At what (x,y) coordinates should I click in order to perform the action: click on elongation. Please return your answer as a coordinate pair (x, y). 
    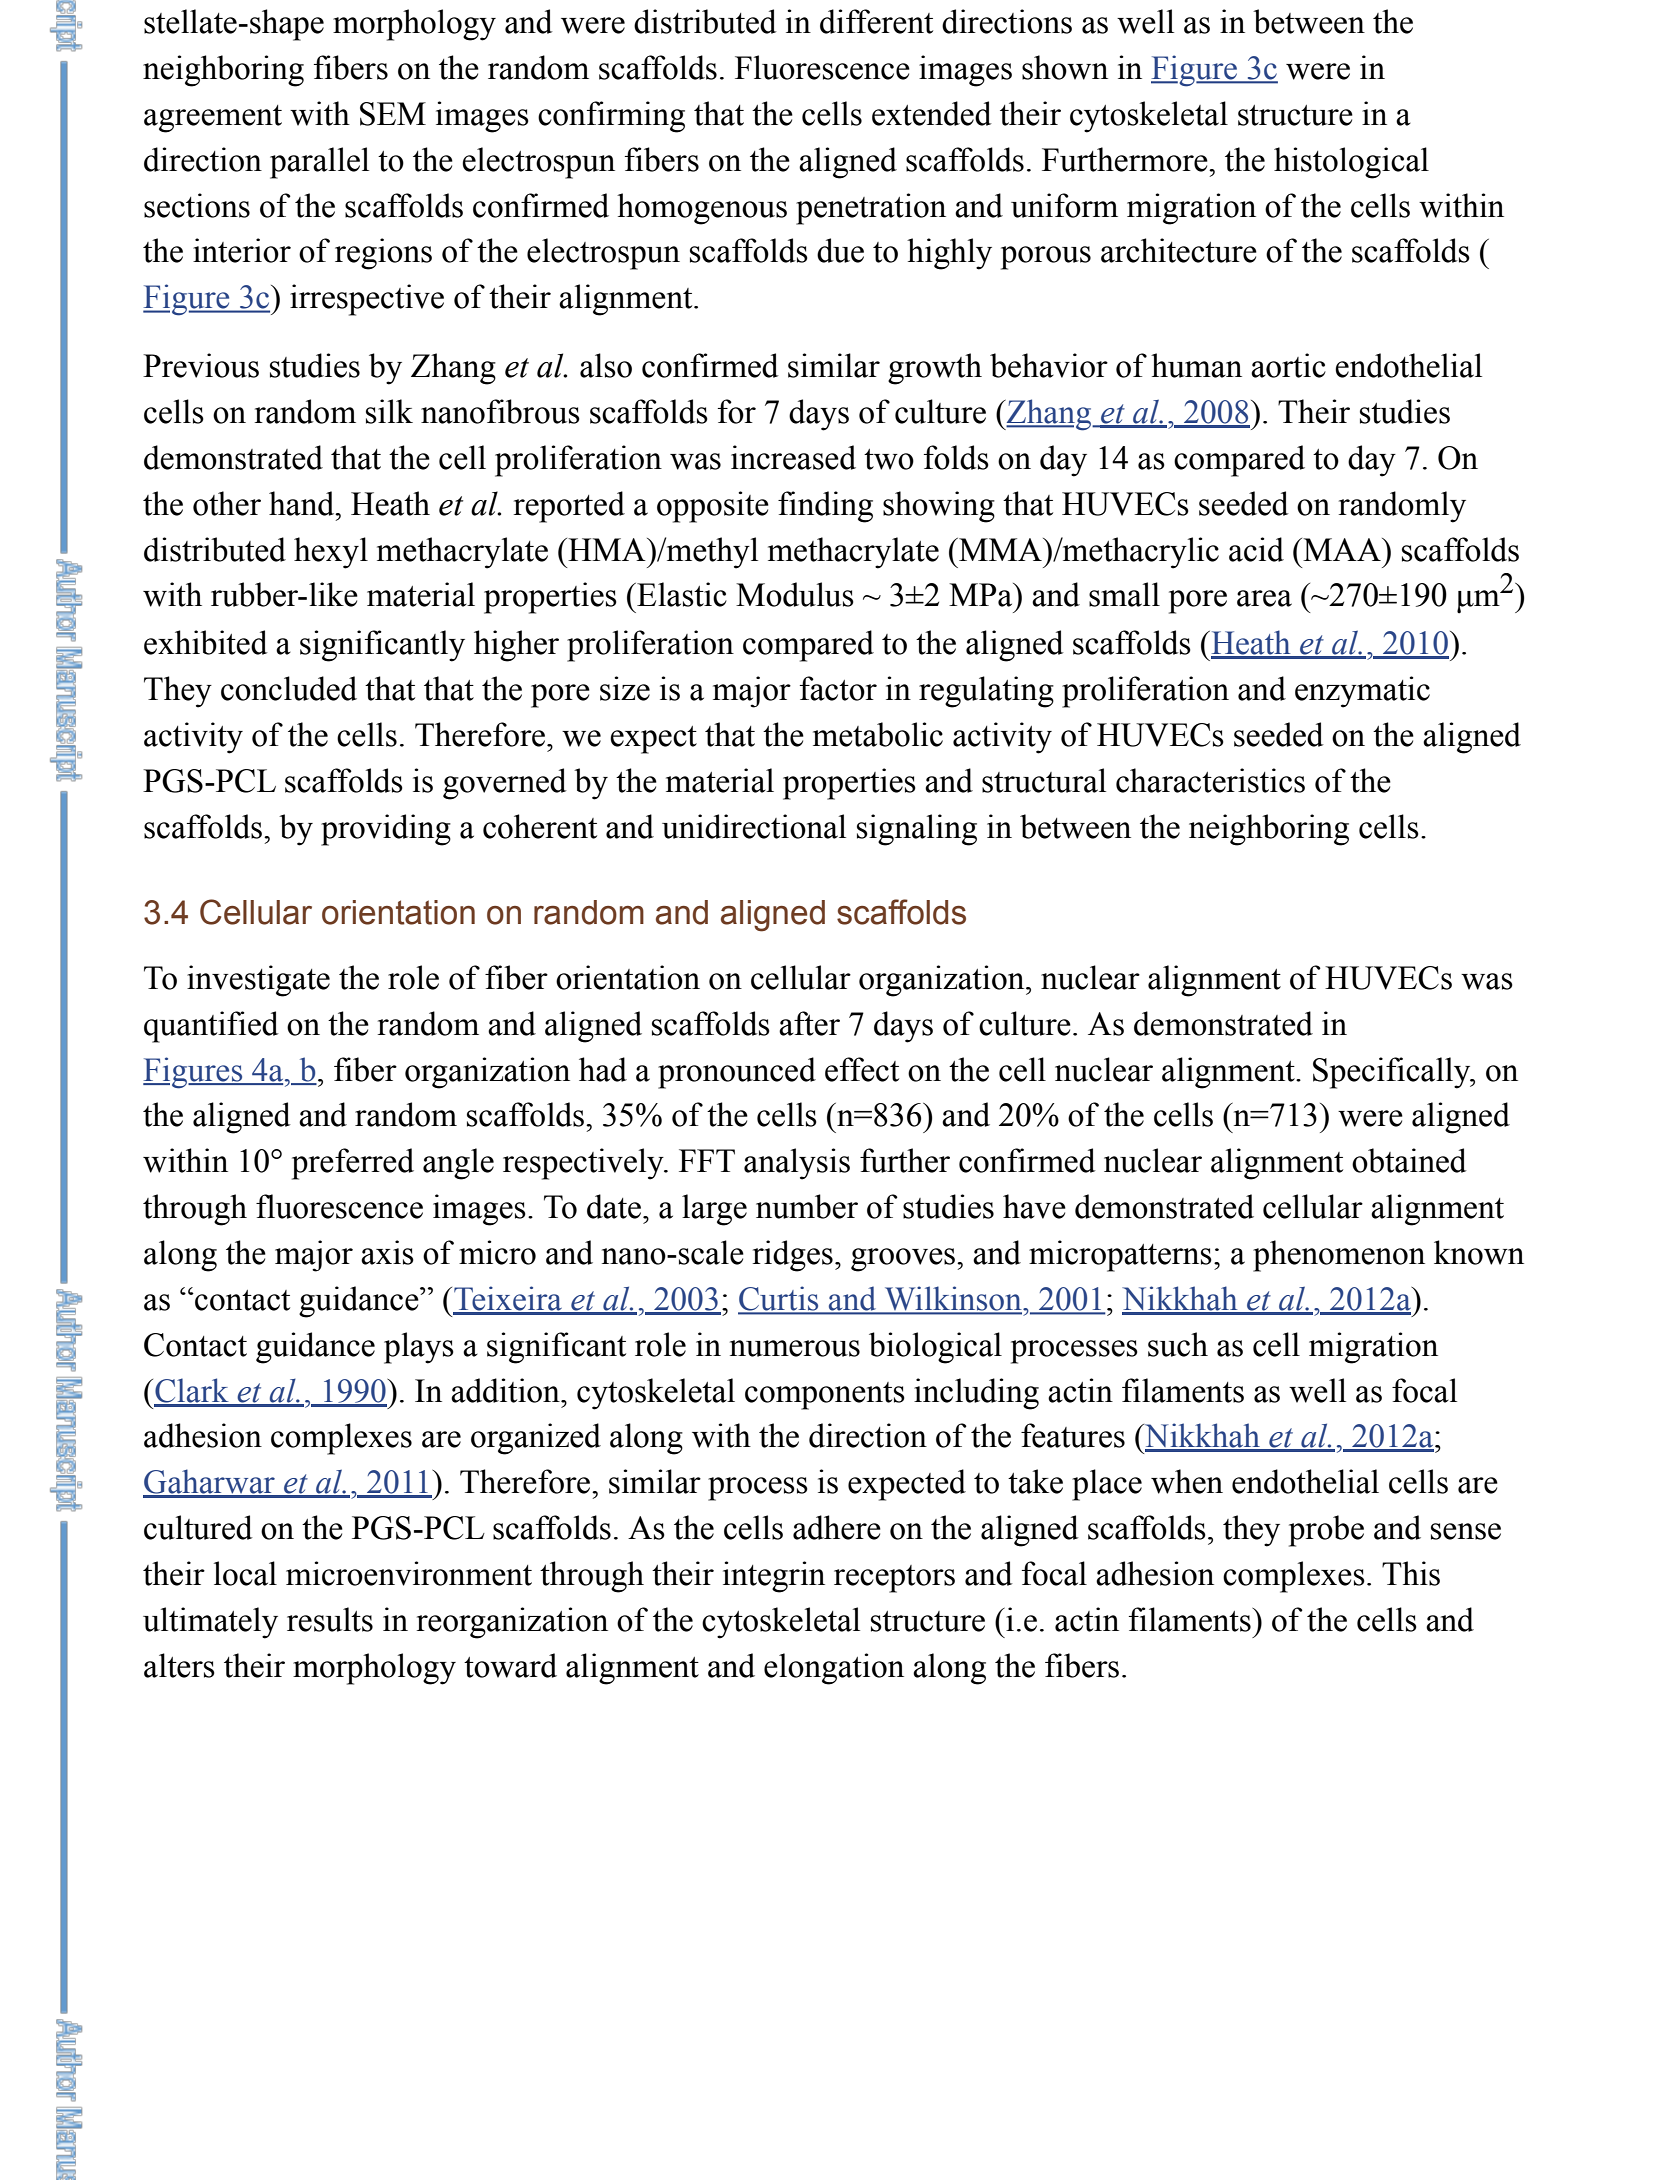
    Looking at the image, I should click on (834, 1669).
